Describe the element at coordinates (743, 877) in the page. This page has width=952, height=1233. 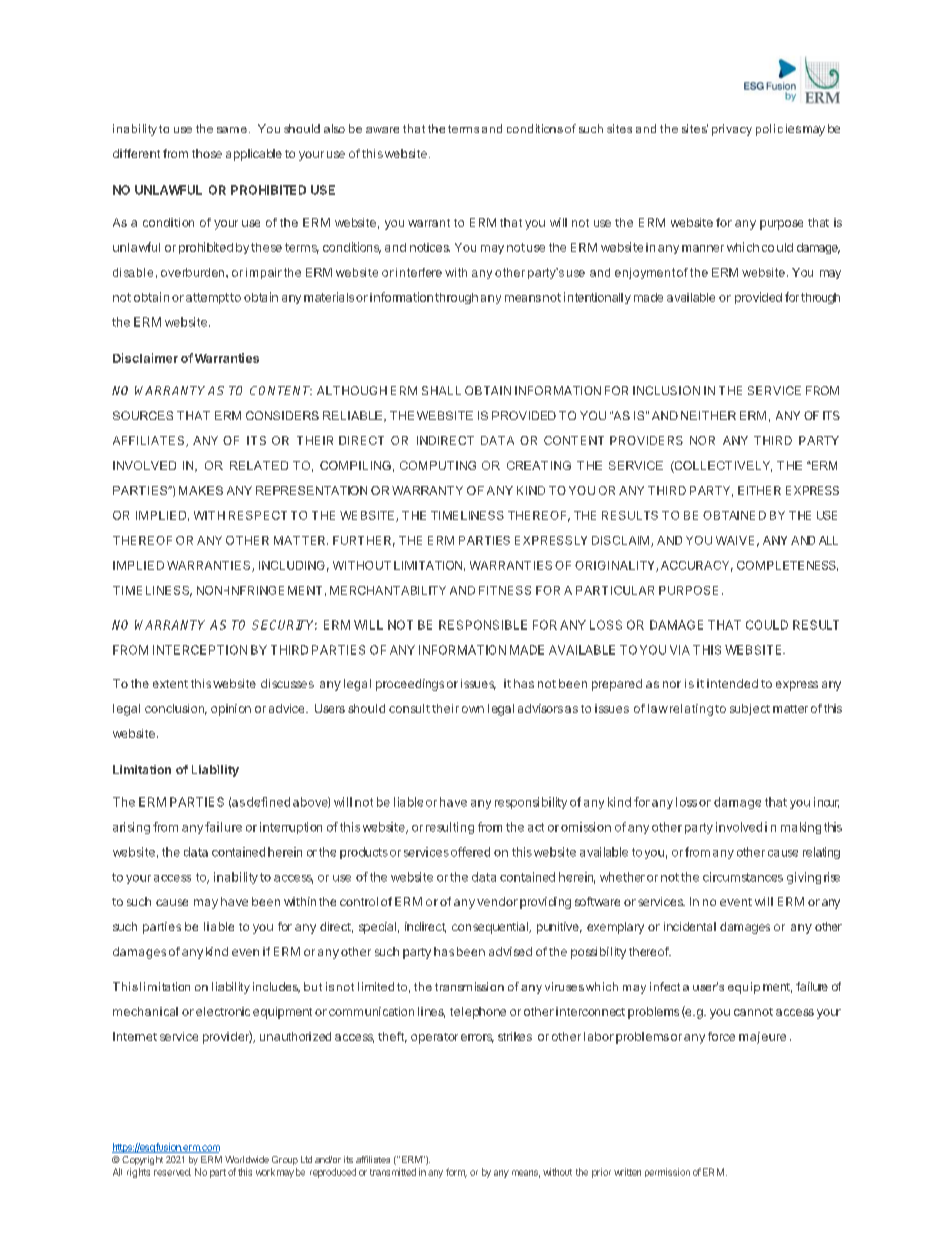
I see `circumstances` at that location.
